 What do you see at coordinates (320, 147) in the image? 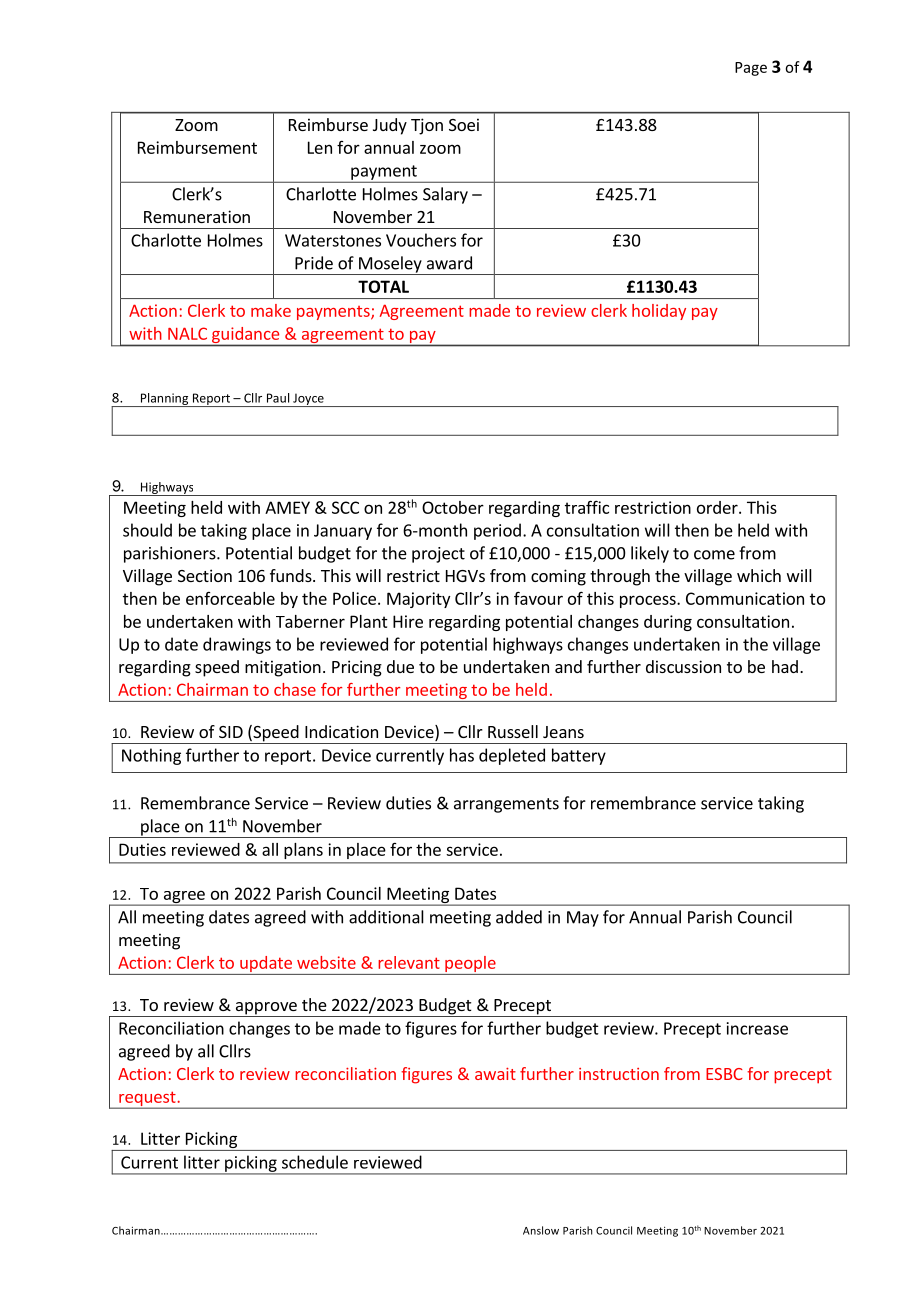
I see `Len` at bounding box center [320, 147].
